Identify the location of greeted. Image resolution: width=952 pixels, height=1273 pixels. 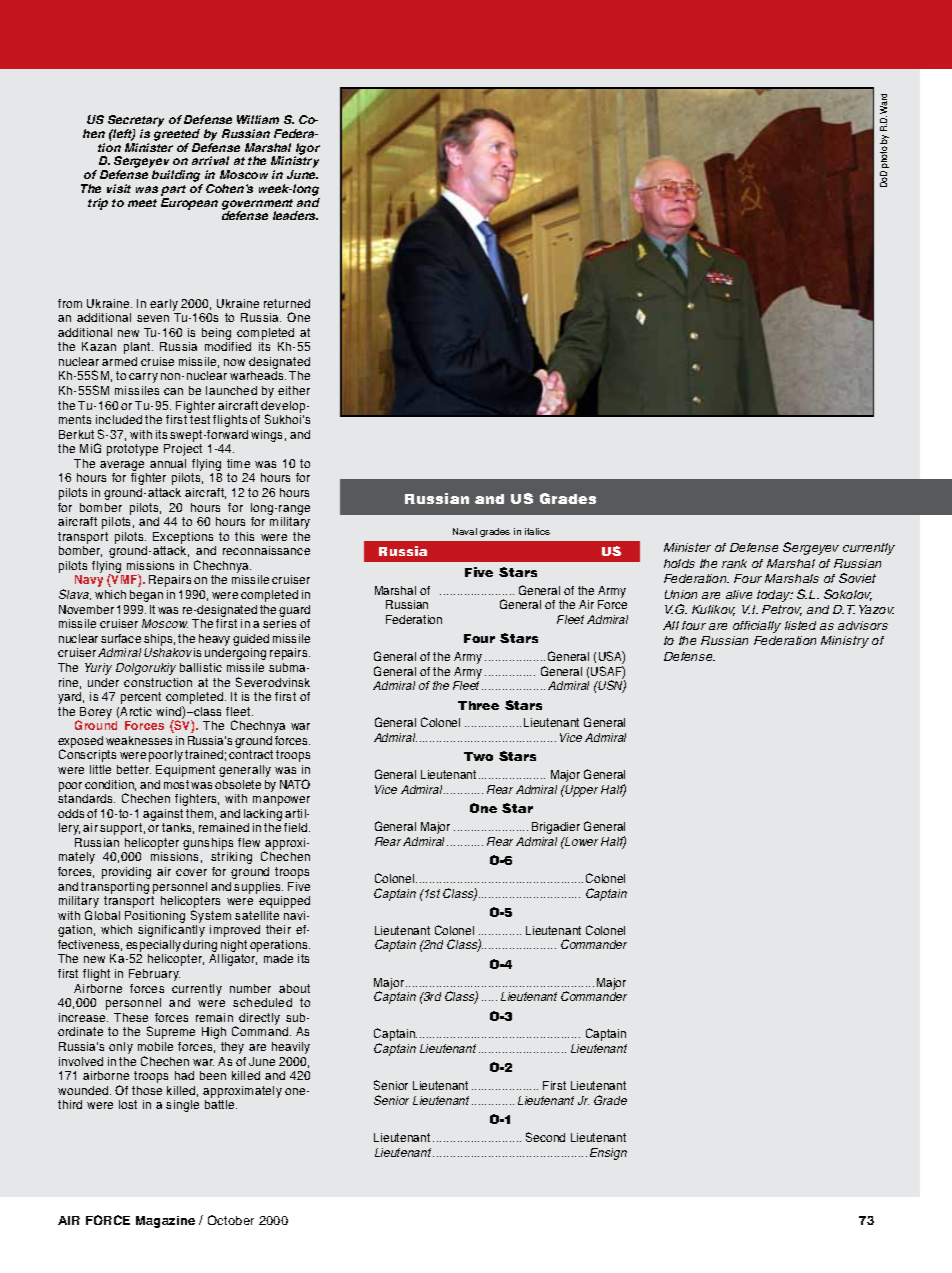
(177, 135).
